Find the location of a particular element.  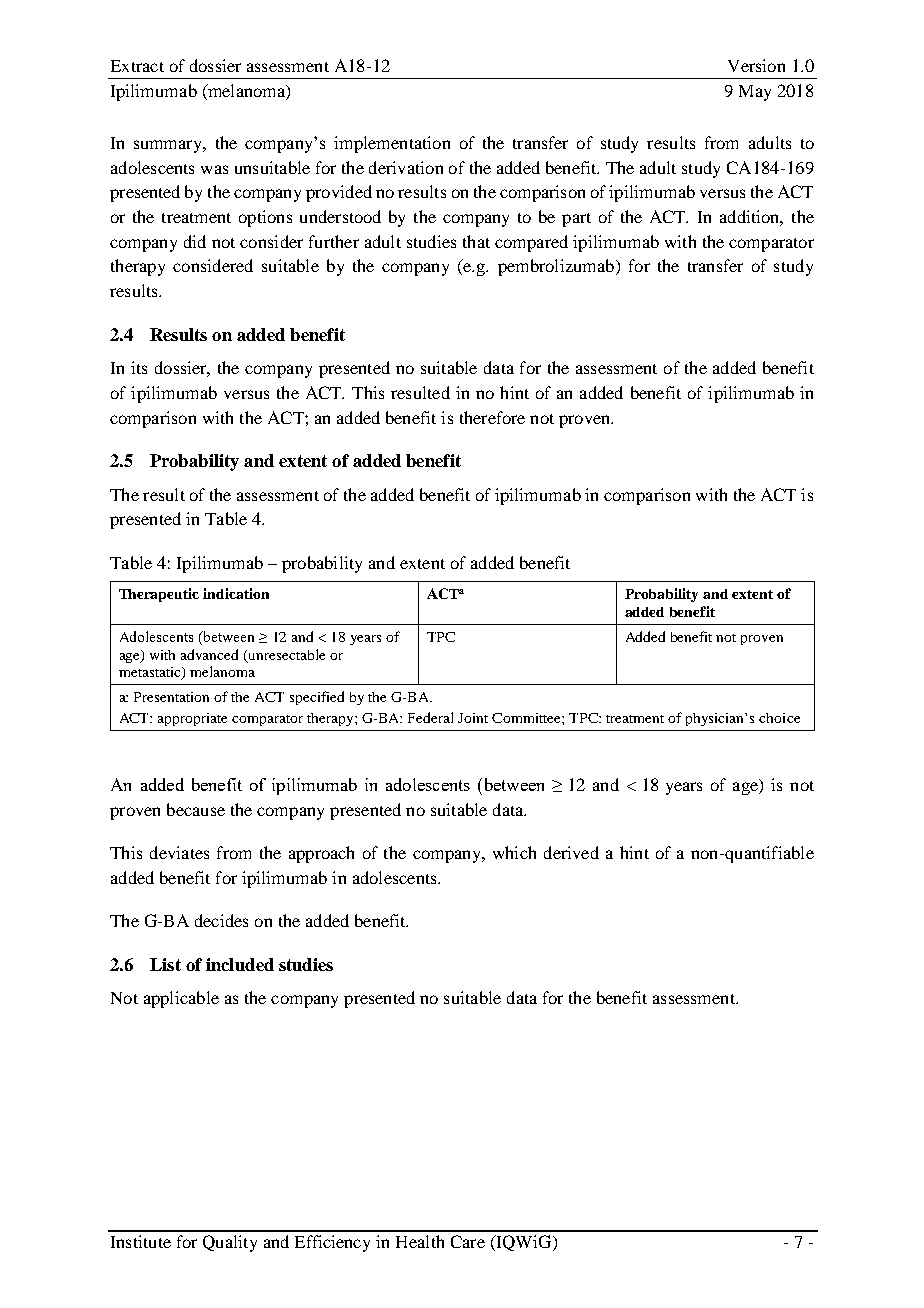

May is located at coordinates (755, 93).
